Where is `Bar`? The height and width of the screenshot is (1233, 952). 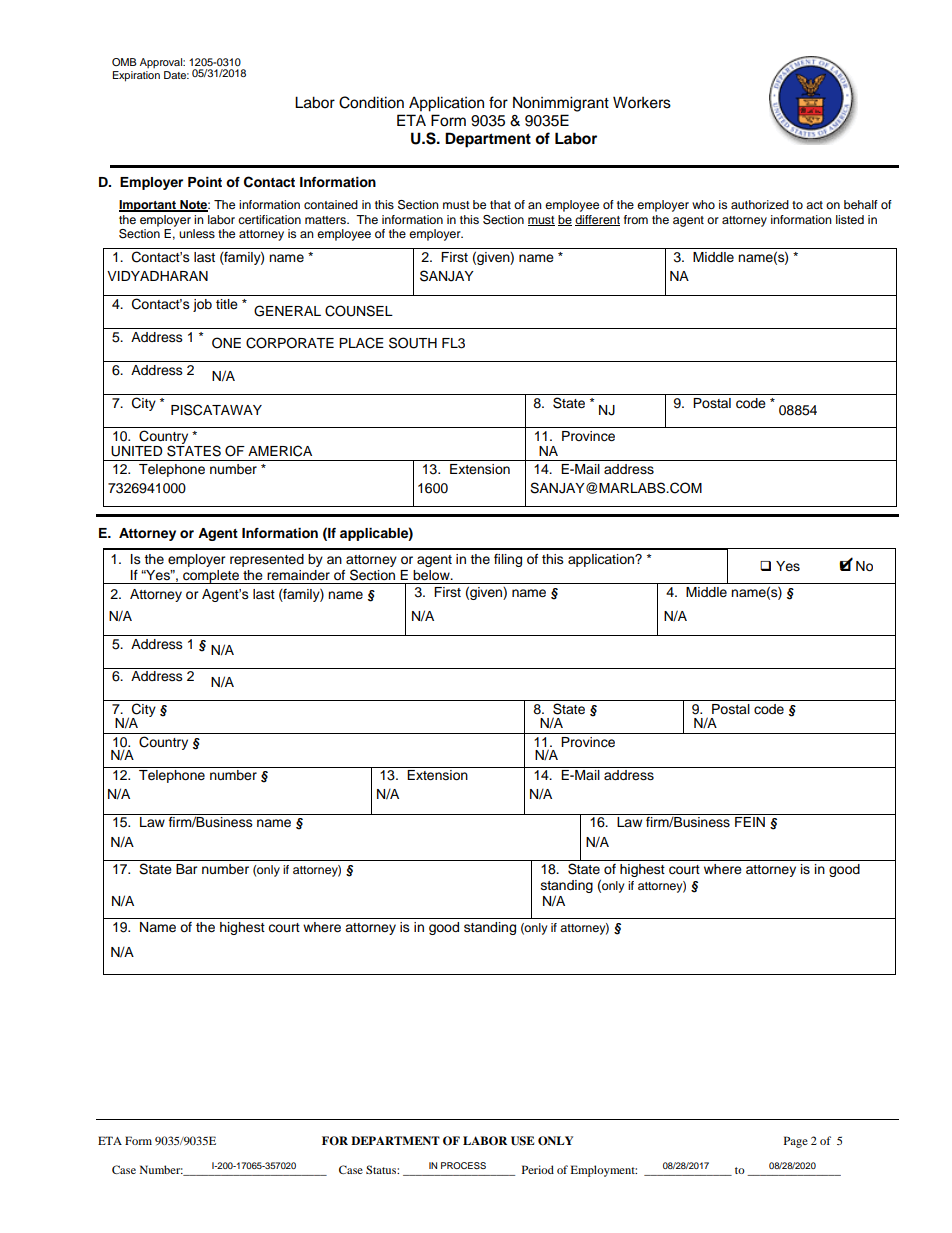
Bar is located at coordinates (187, 869).
